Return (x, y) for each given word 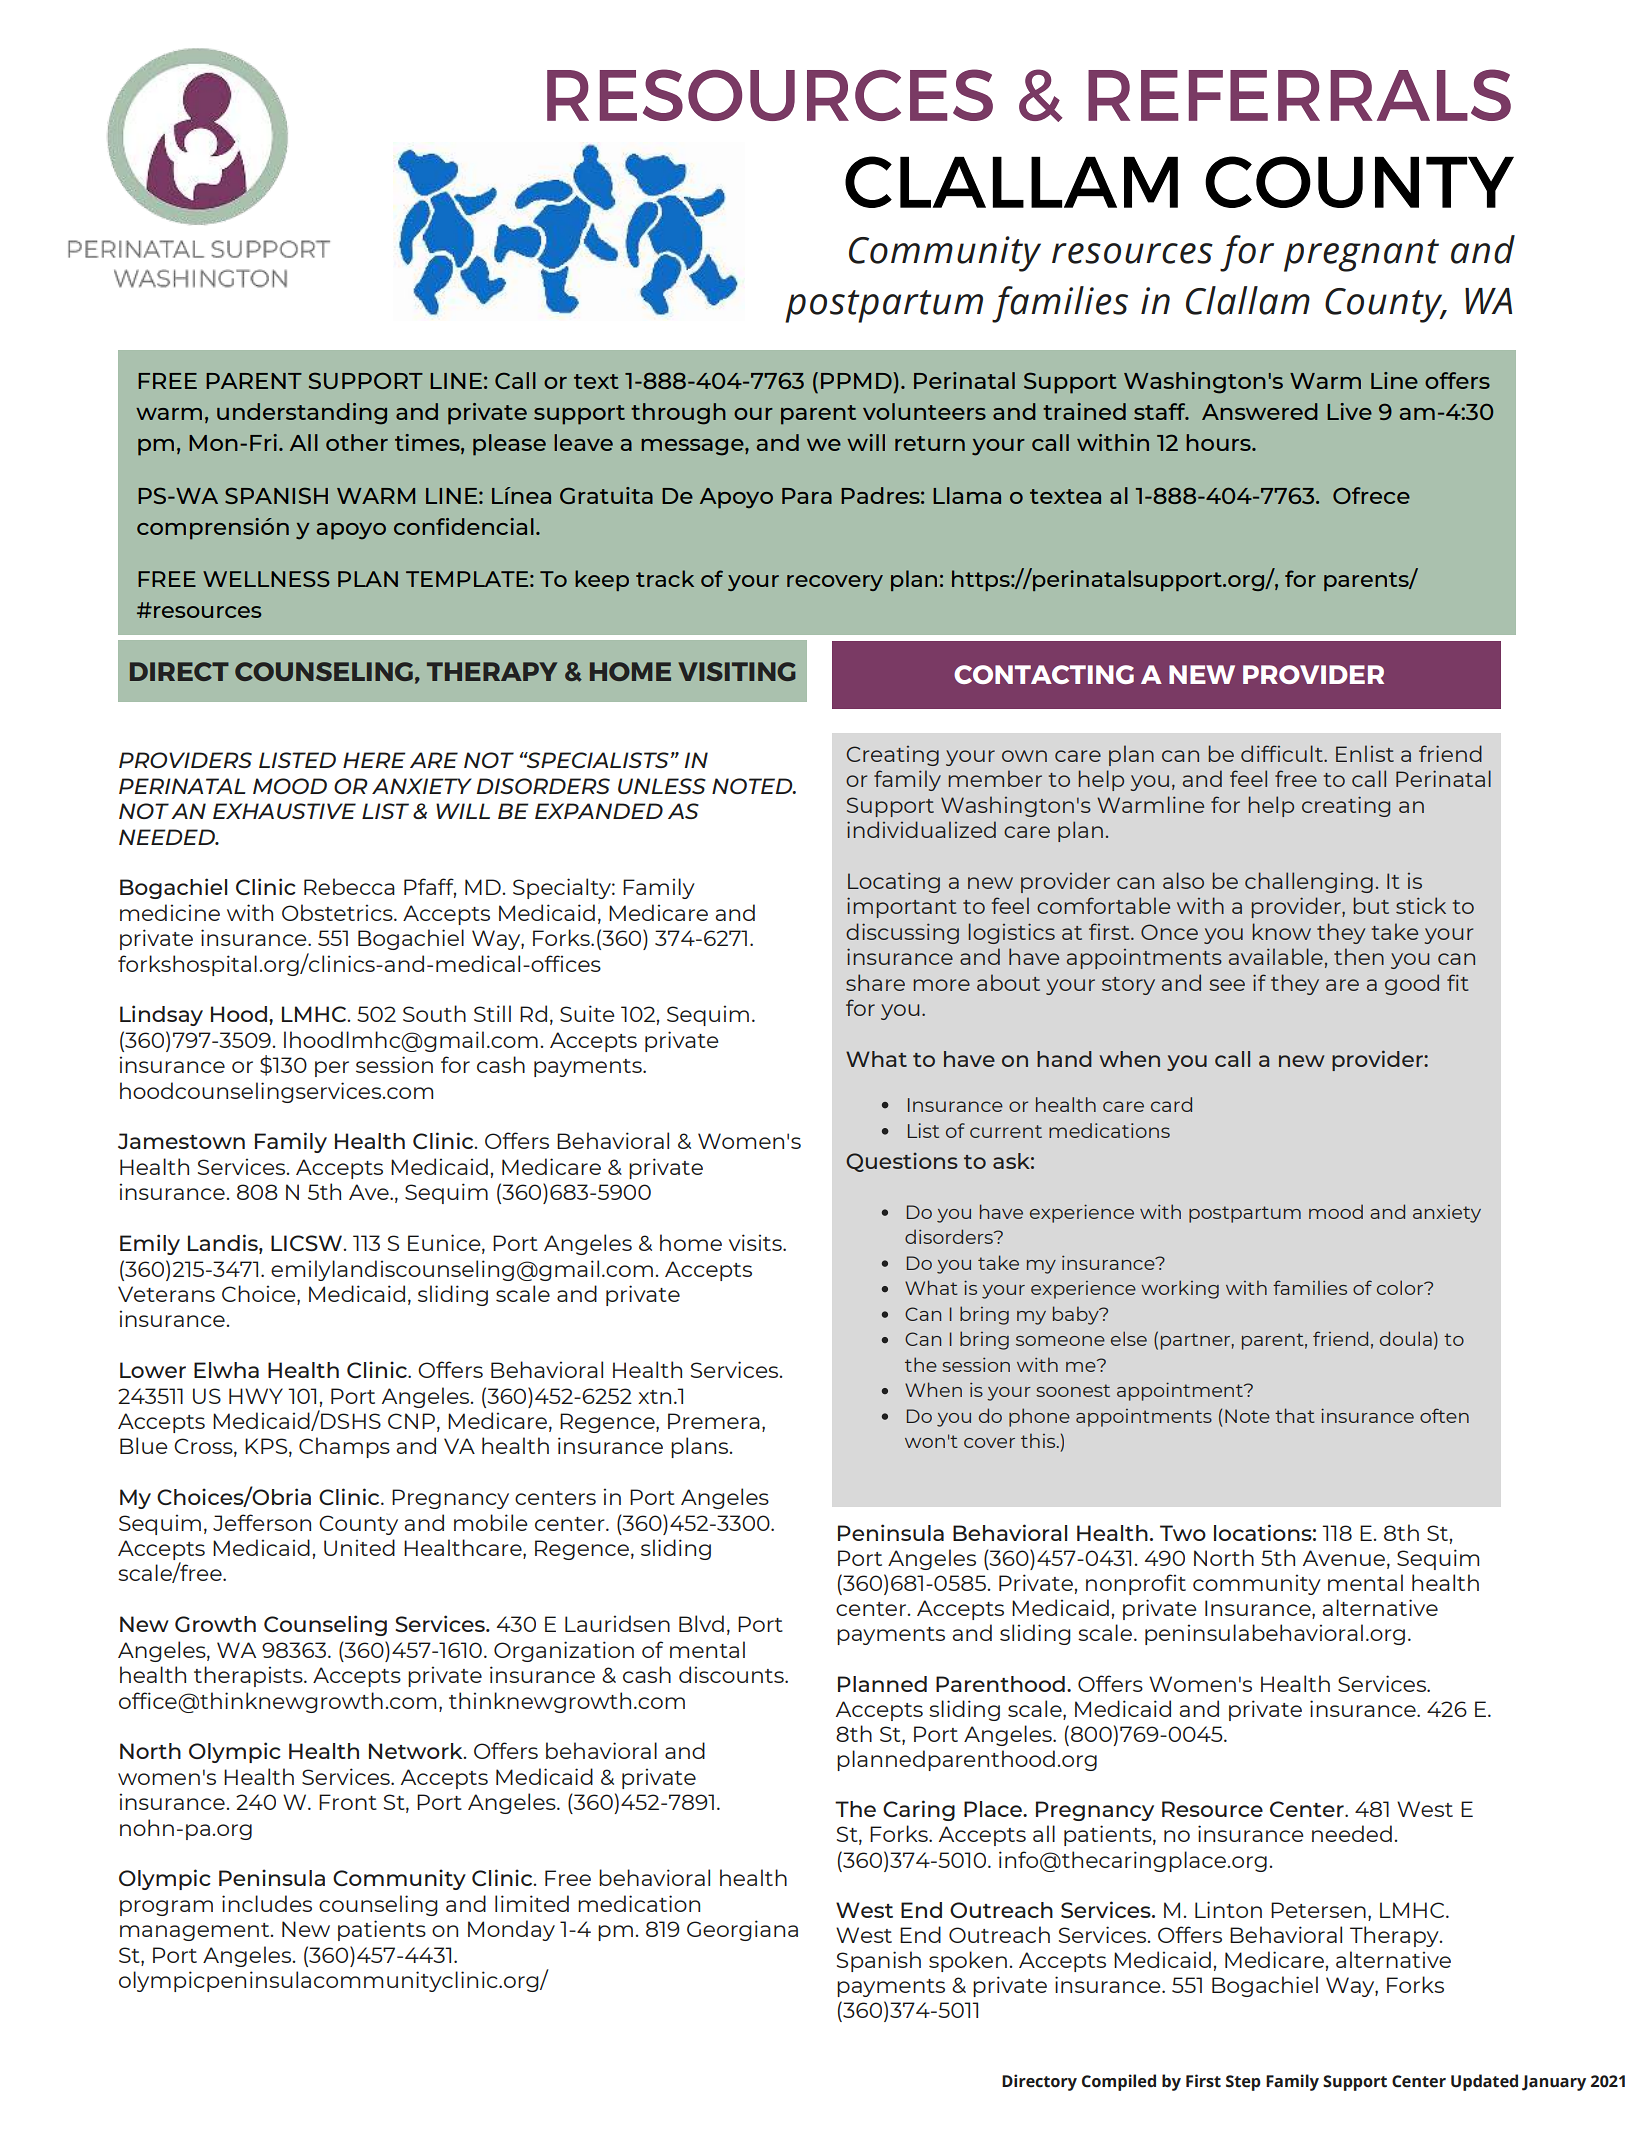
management (196, 1932)
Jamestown (181, 1141)
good (1412, 984)
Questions (902, 1162)
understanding (302, 414)
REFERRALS (1299, 95)
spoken (968, 1961)
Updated (1484, 2082)
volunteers (924, 411)
